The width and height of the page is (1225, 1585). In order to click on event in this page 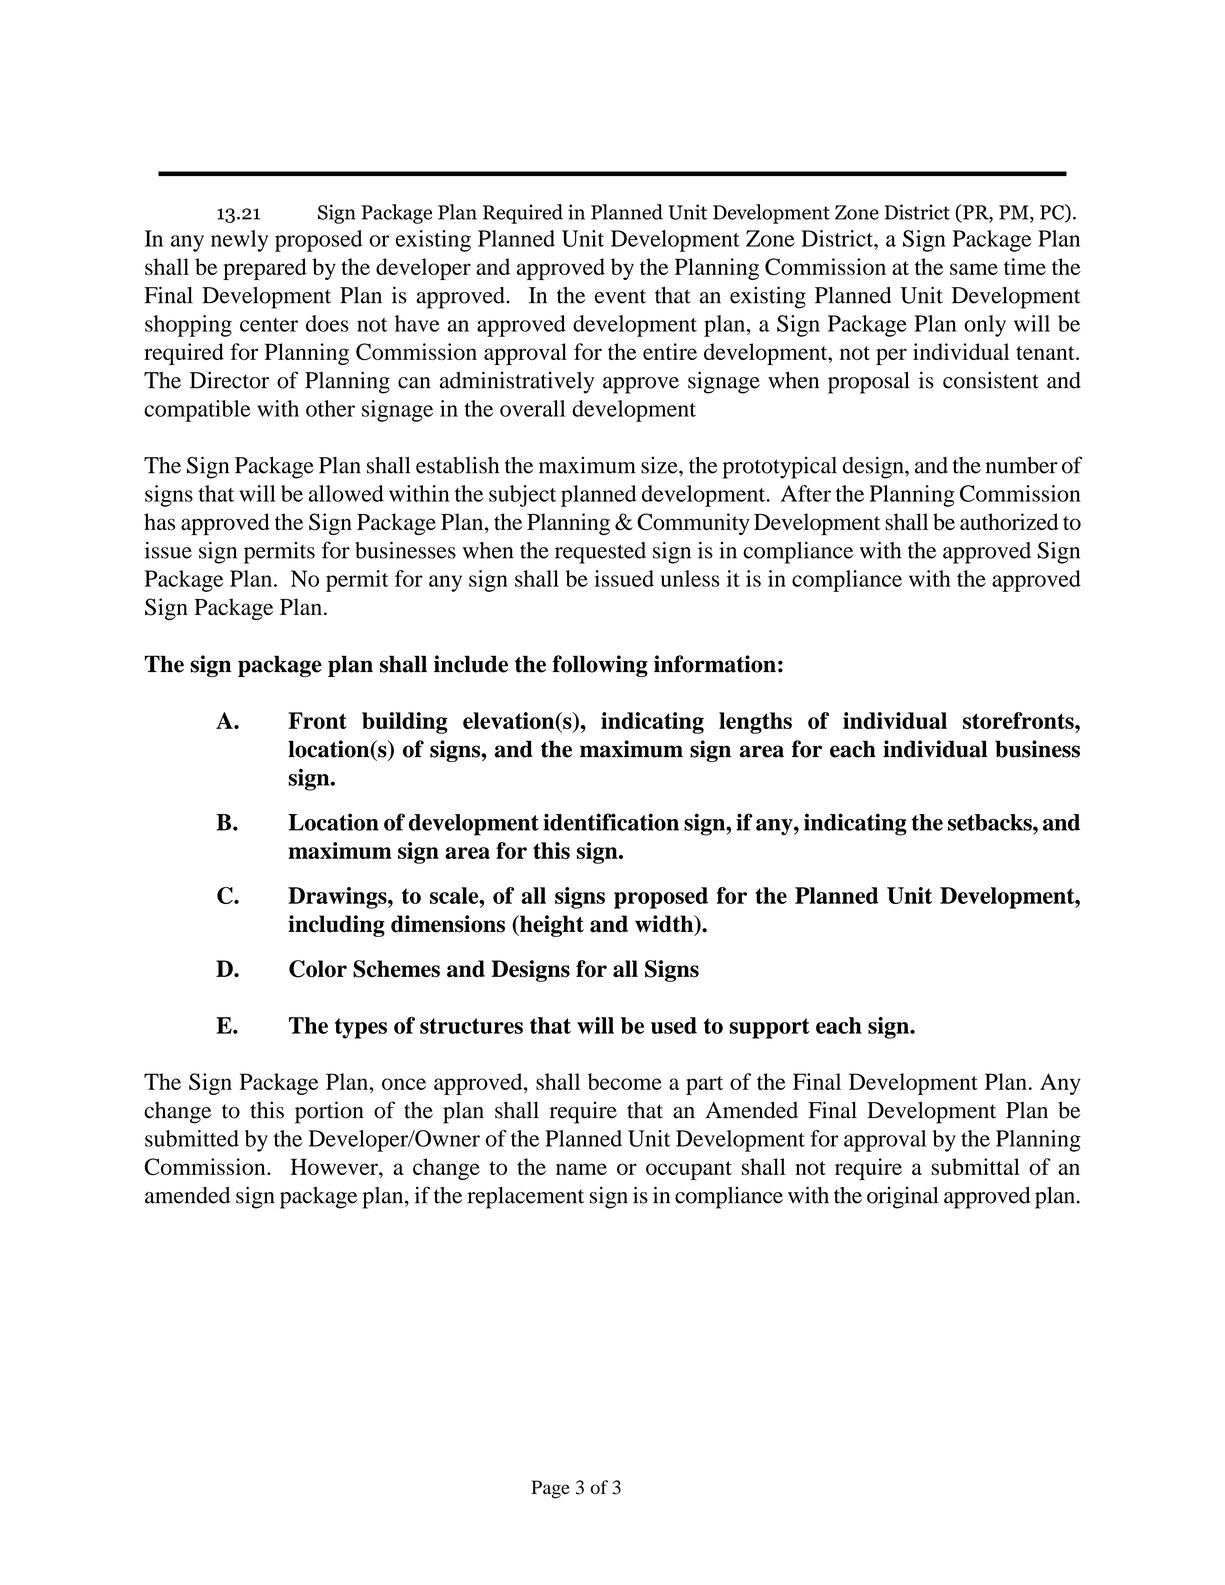, I will do `click(620, 296)`.
